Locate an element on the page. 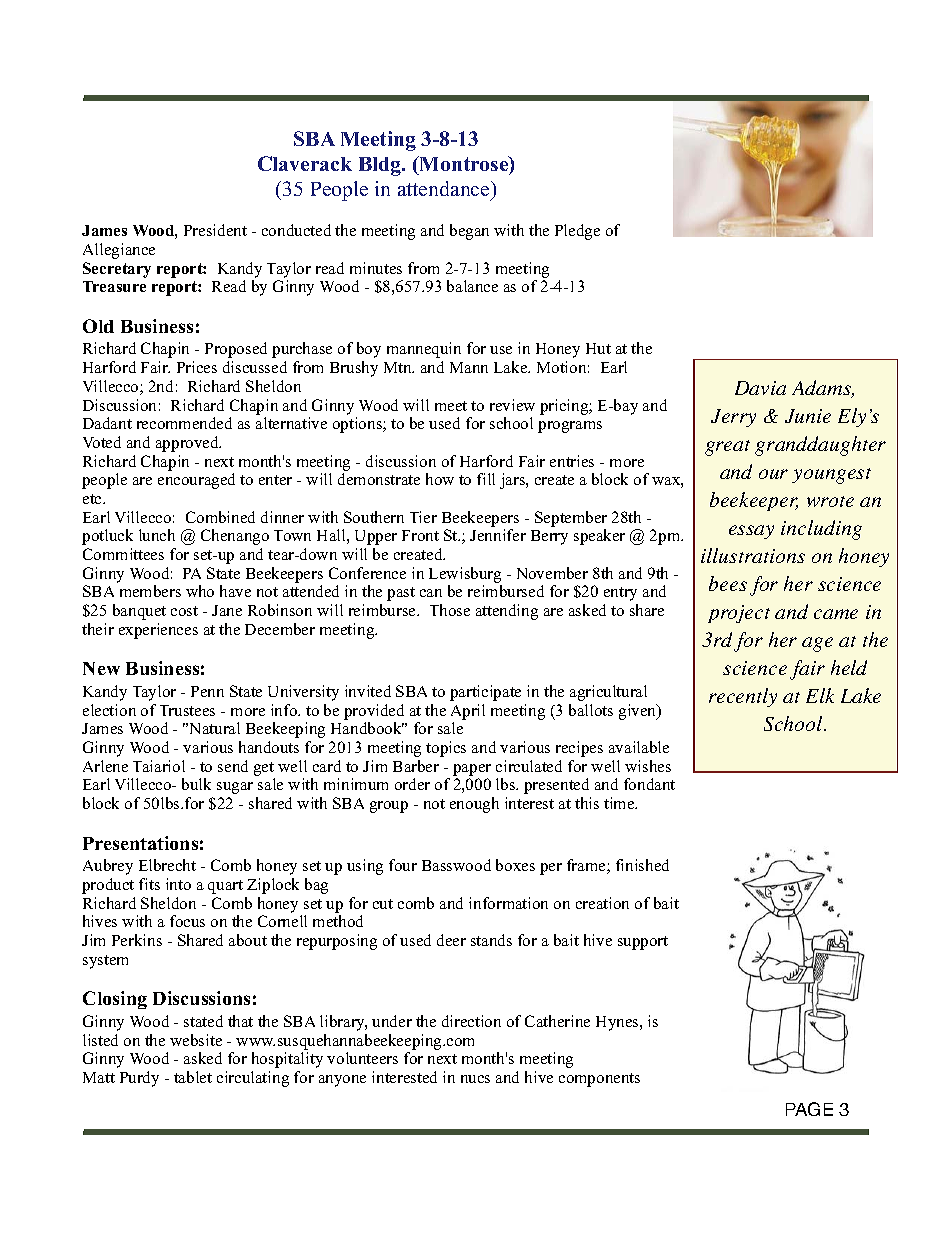 The height and width of the image is (1233, 952). recently is located at coordinates (743, 697).
